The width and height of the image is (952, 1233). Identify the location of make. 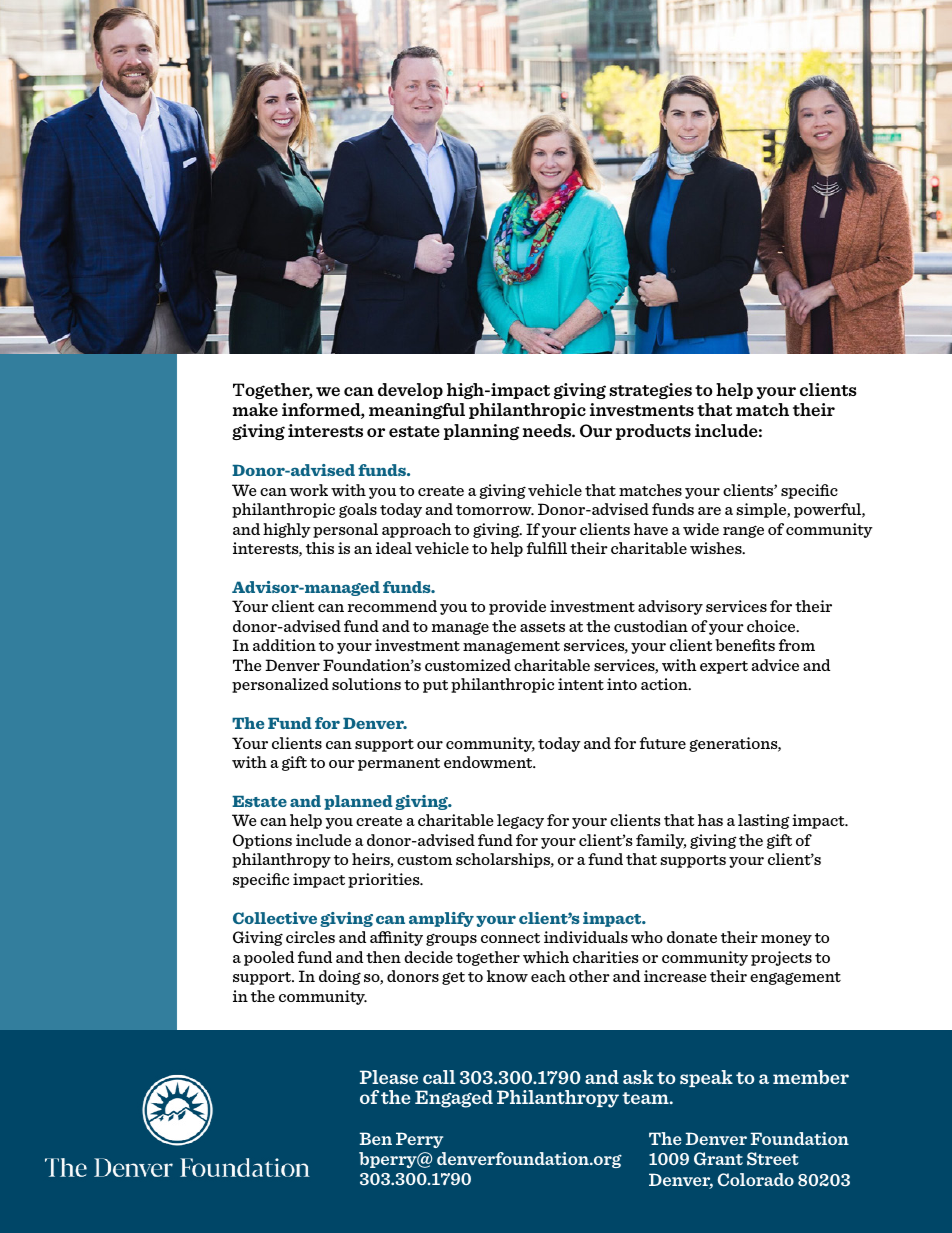
(255, 409).
